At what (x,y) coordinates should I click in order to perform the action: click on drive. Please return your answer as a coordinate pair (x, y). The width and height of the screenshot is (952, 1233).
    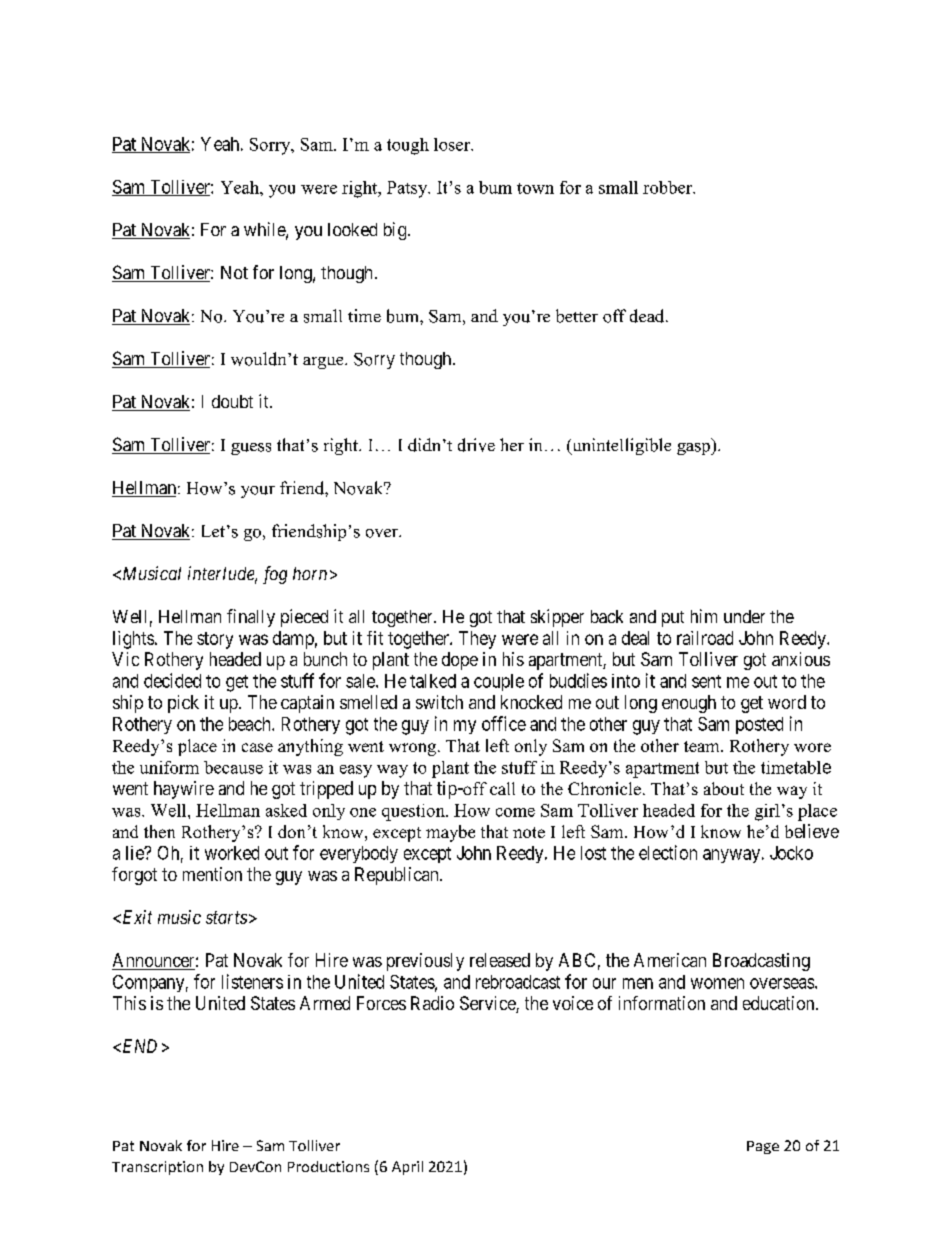
    Looking at the image, I should click on (476, 445).
